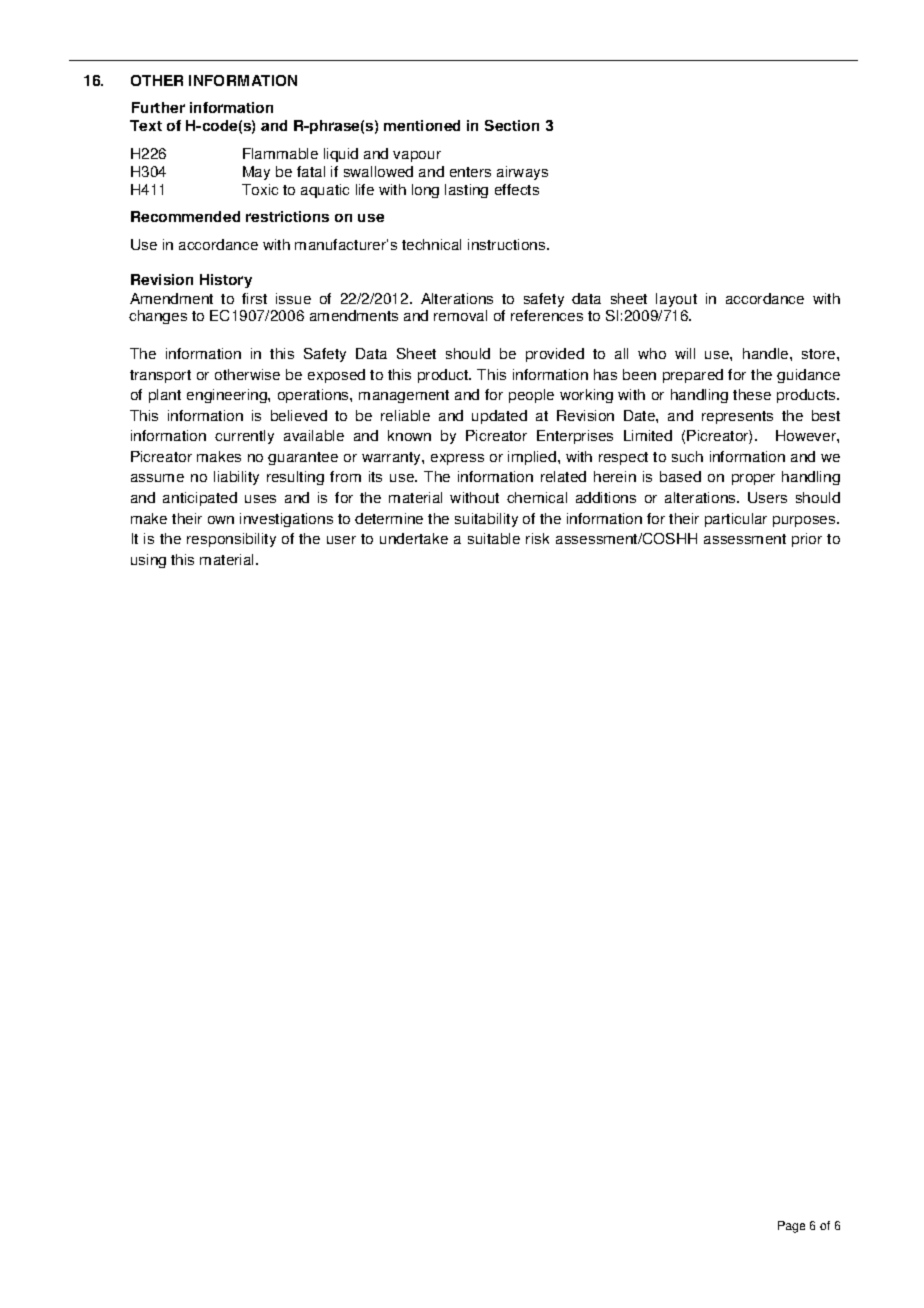 The height and width of the image is (1308, 924). Describe the element at coordinates (531, 396) in the image. I see `people` at that location.
